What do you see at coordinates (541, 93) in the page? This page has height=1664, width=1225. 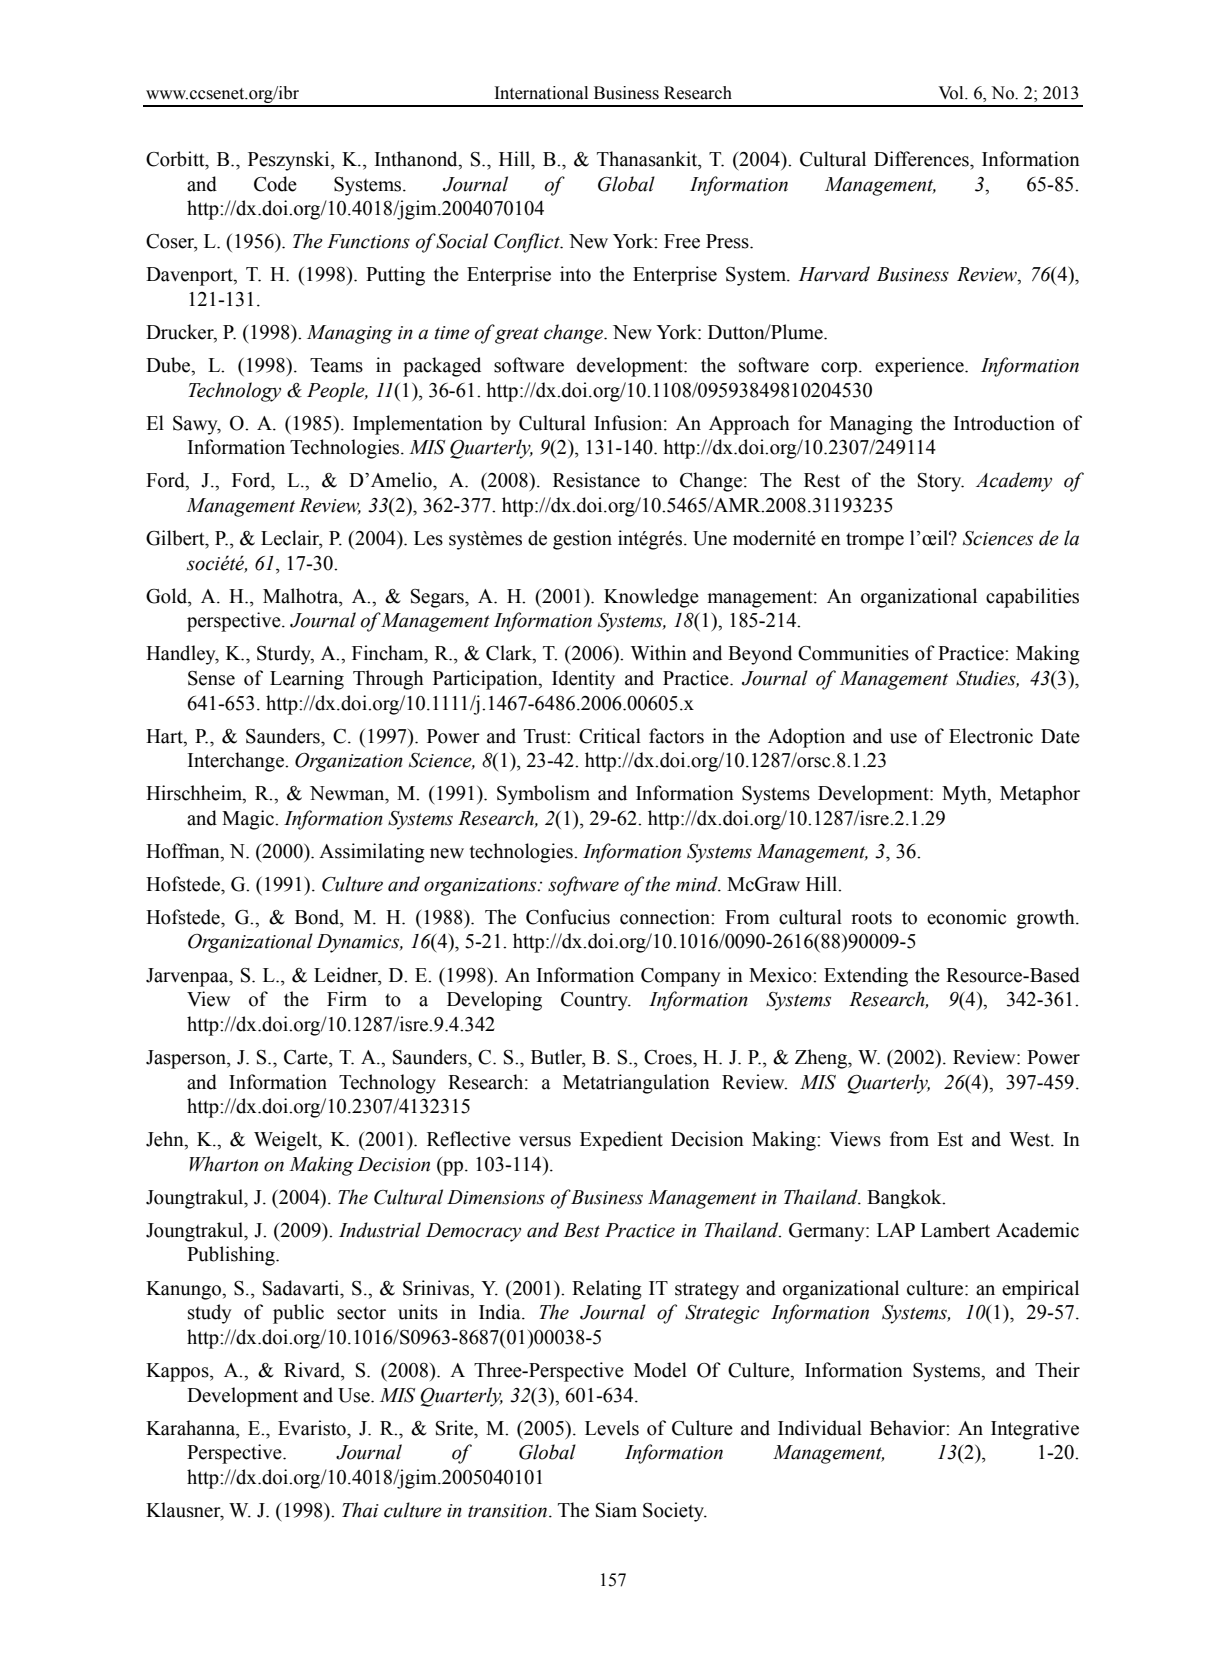 I see `International` at bounding box center [541, 93].
